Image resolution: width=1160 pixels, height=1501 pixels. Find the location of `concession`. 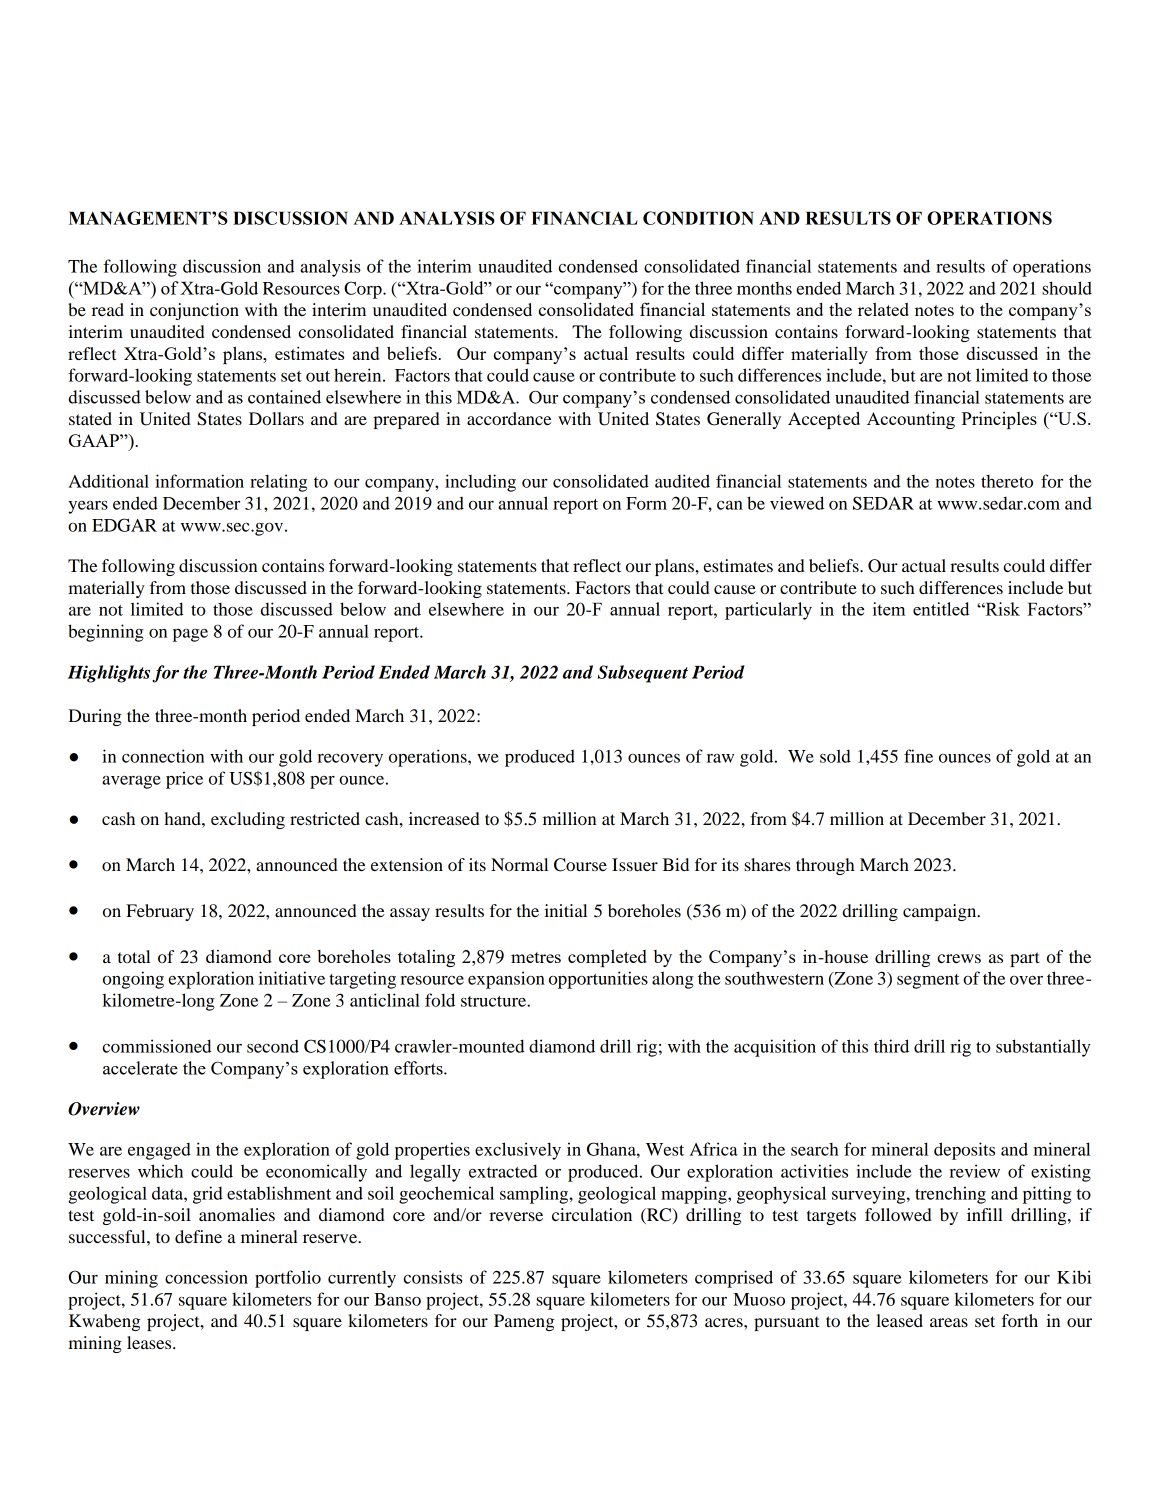

concession is located at coordinates (206, 1277).
